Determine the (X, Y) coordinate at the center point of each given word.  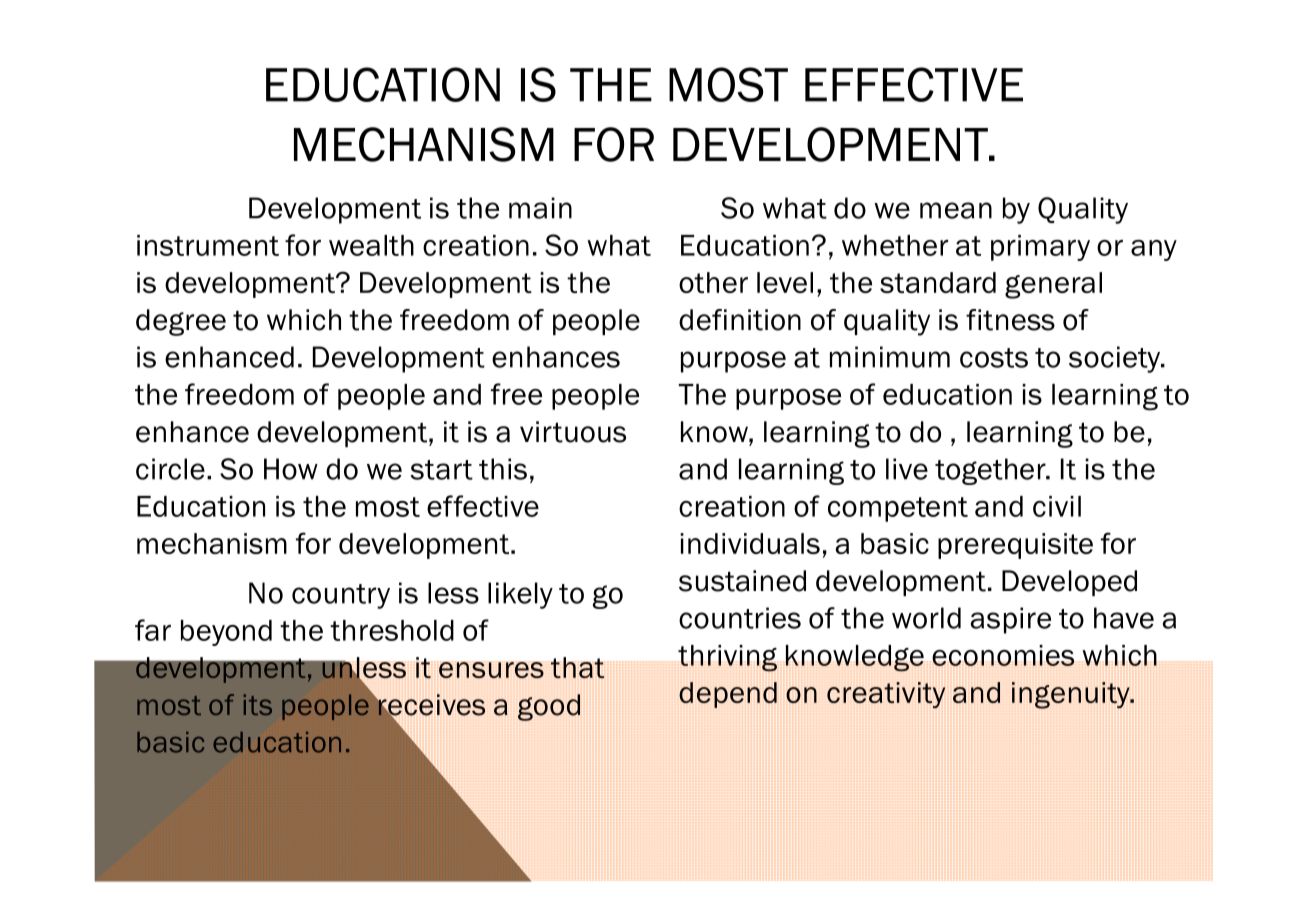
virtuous (573, 432)
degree (181, 322)
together (991, 471)
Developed (1069, 583)
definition (740, 320)
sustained (742, 581)
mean (956, 210)
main (540, 208)
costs (994, 358)
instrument (208, 245)
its (257, 704)
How (291, 469)
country (341, 596)
